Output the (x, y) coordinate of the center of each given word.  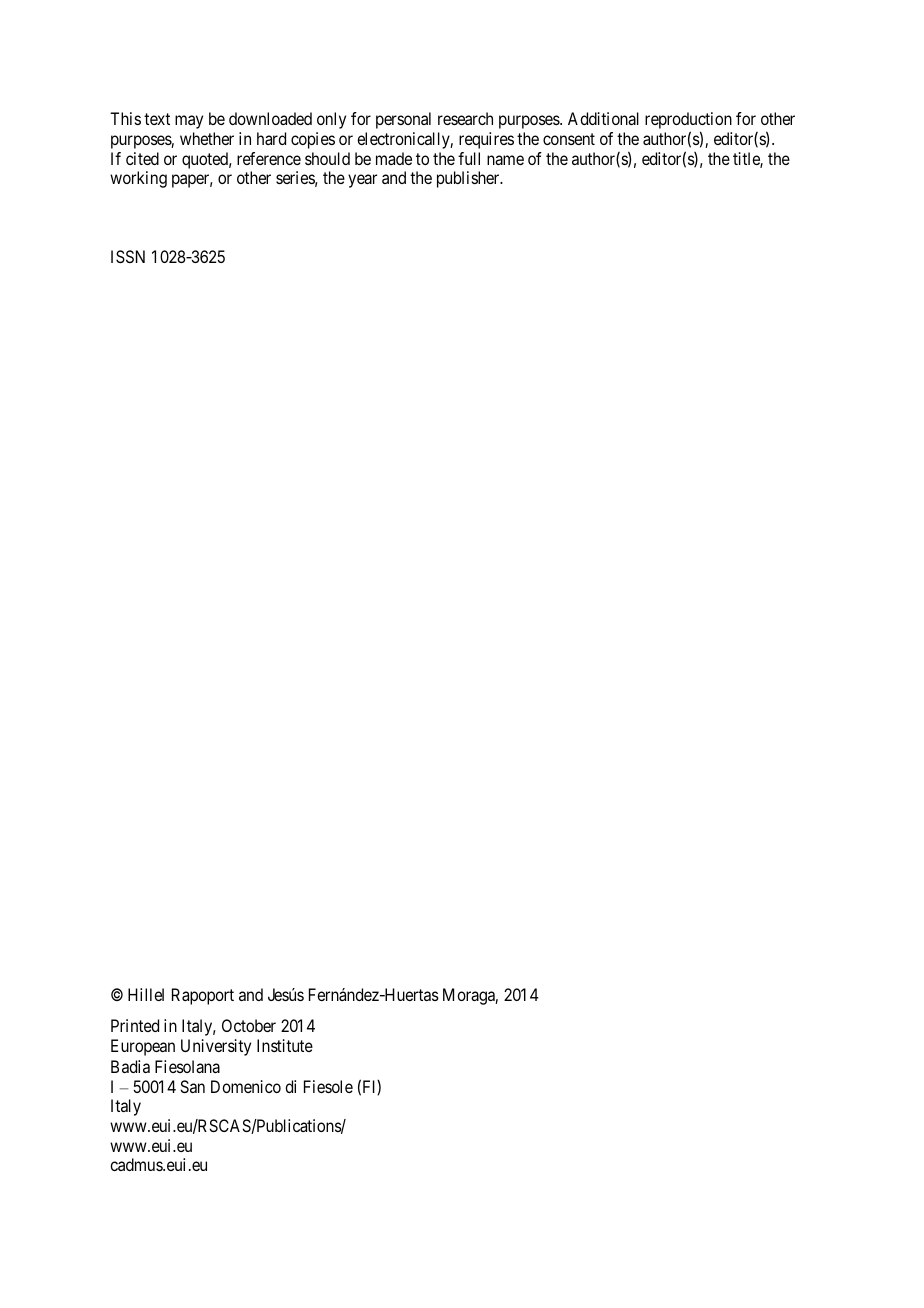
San (192, 1086)
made (394, 158)
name (505, 160)
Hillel (146, 994)
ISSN (128, 256)
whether (207, 138)
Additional (603, 118)
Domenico (246, 1086)
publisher (469, 179)
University (216, 1047)
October (249, 1025)
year (362, 181)
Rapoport (203, 996)
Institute (285, 1045)
